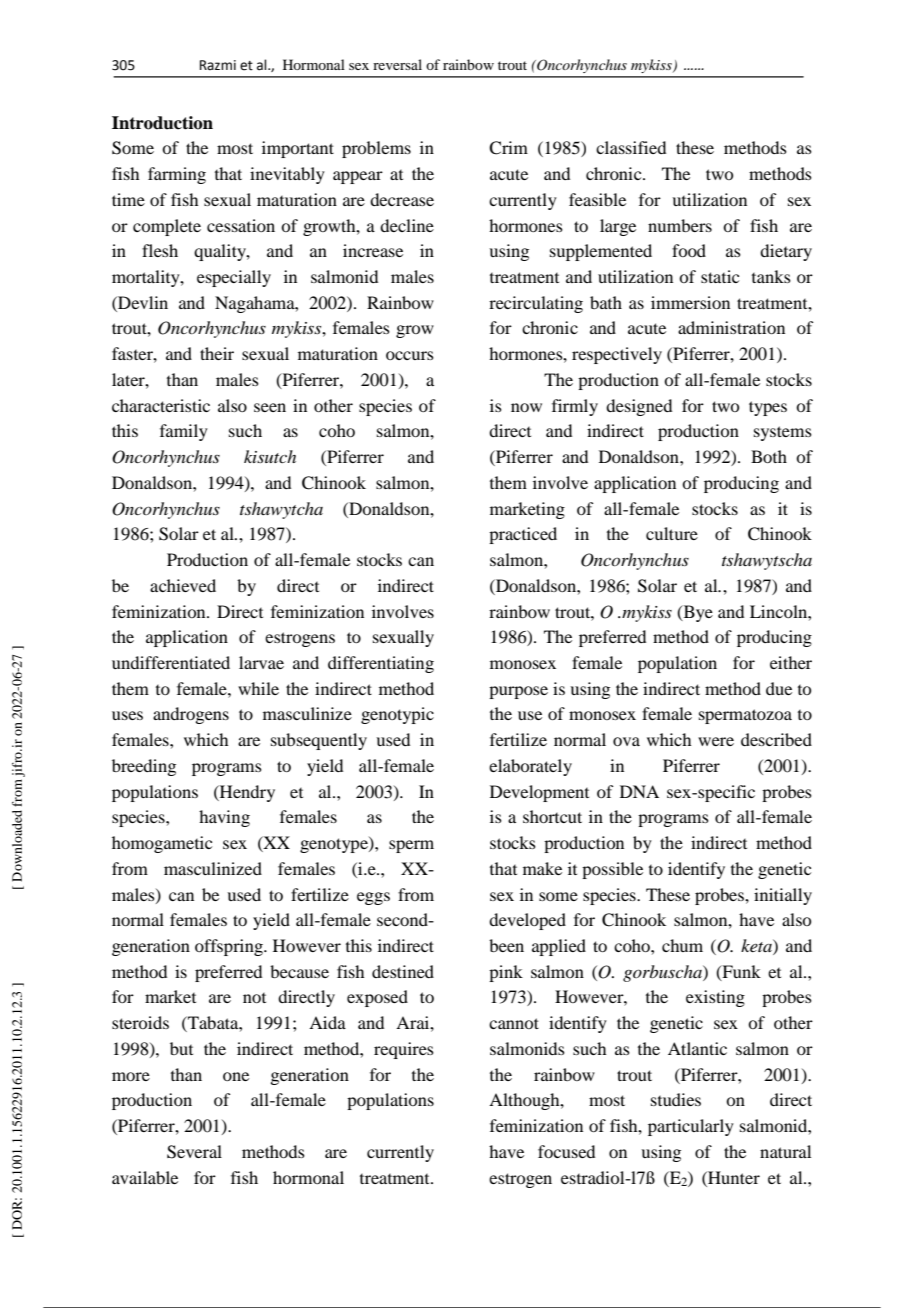  What do you see at coordinates (631, 147) in the screenshot?
I see `classified` at bounding box center [631, 147].
